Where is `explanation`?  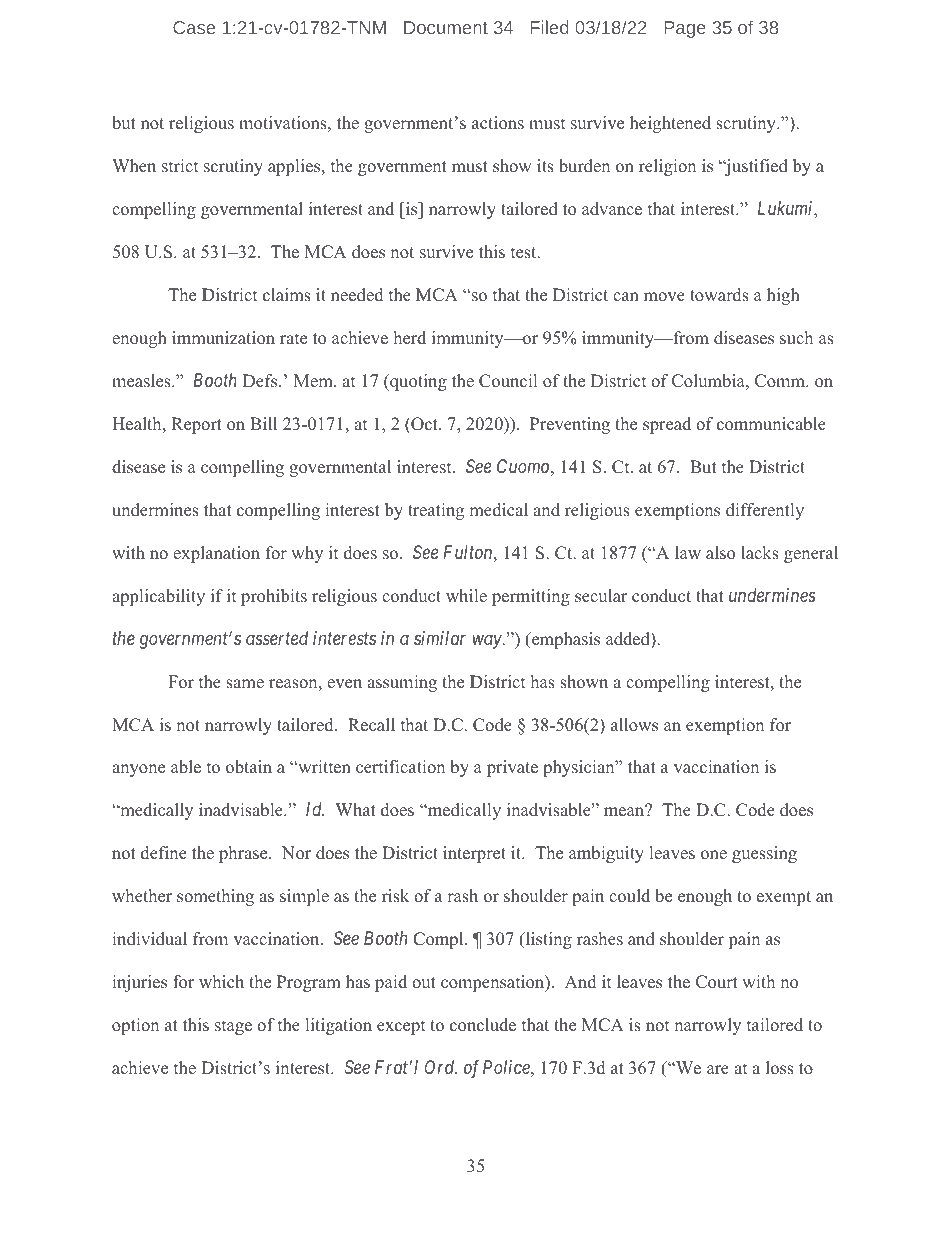 explanation is located at coordinates (216, 554).
